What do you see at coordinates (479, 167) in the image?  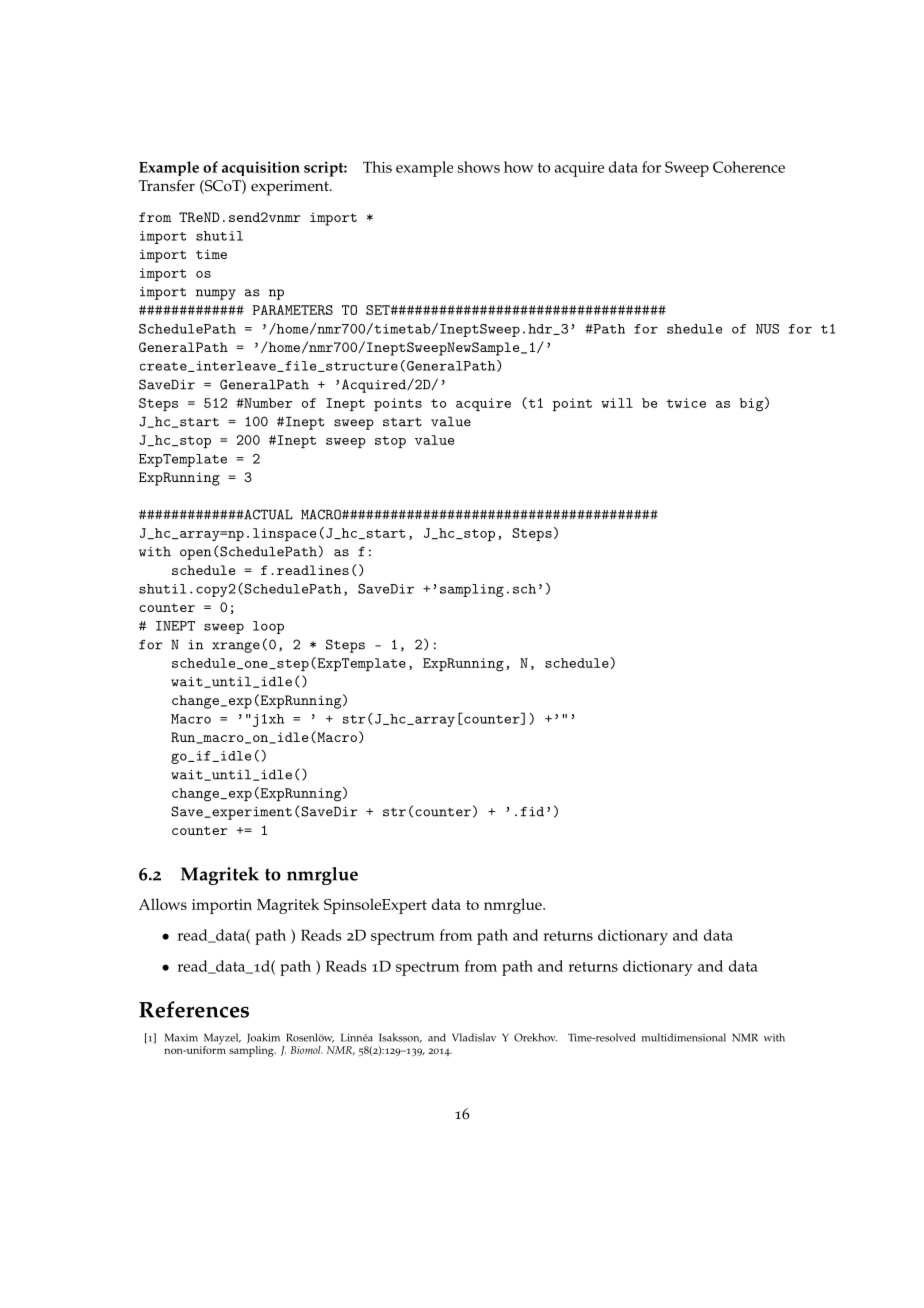 I see `shows` at bounding box center [479, 167].
